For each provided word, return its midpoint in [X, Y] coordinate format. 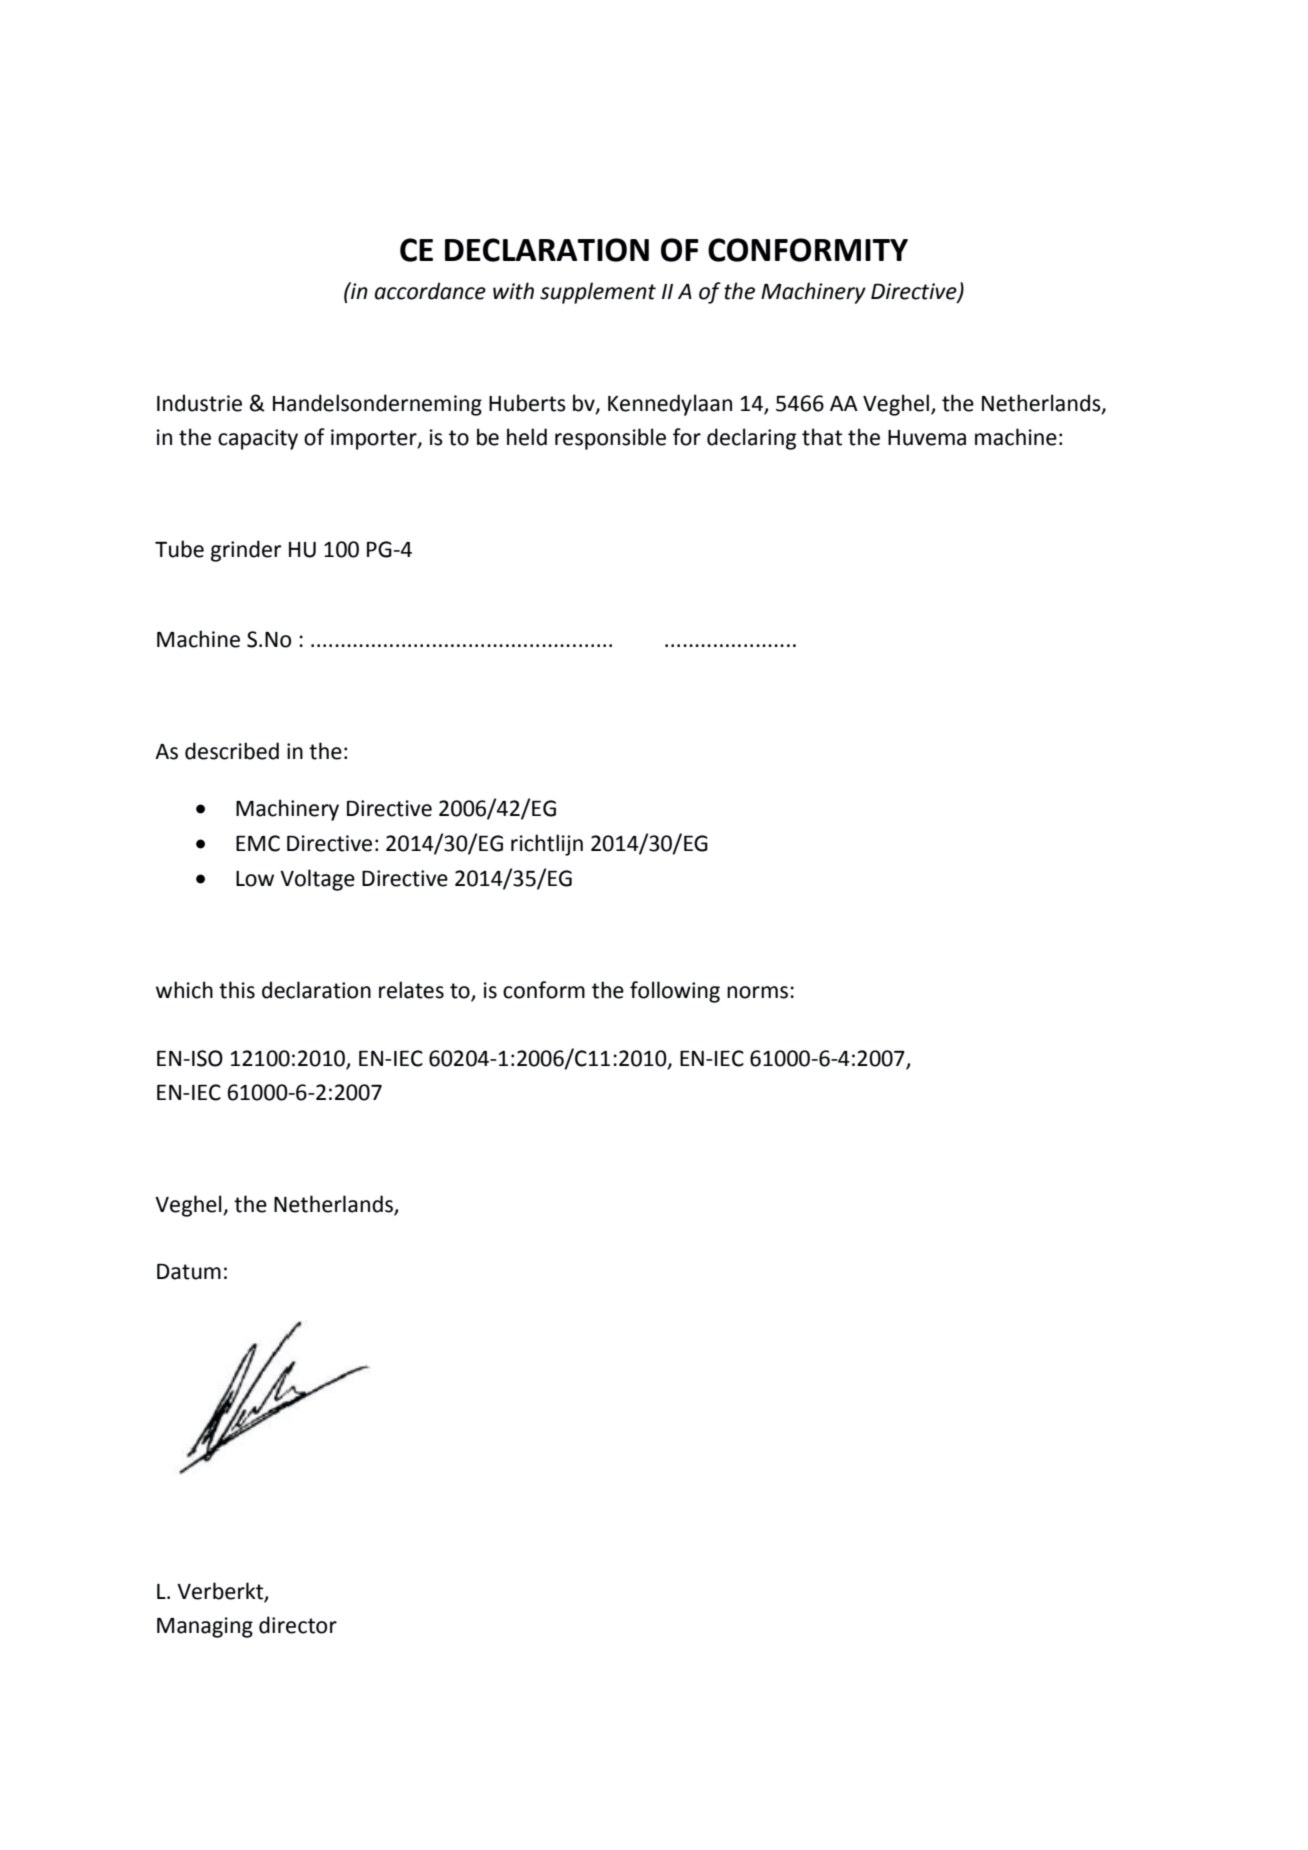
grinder [246, 551]
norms [759, 992]
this [237, 990]
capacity [258, 439]
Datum [189, 1272]
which [184, 990]
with [513, 291]
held [527, 437]
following [675, 992]
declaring [751, 439]
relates [411, 990]
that [822, 437]
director [298, 1625]
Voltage [317, 880]
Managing [205, 1627]
